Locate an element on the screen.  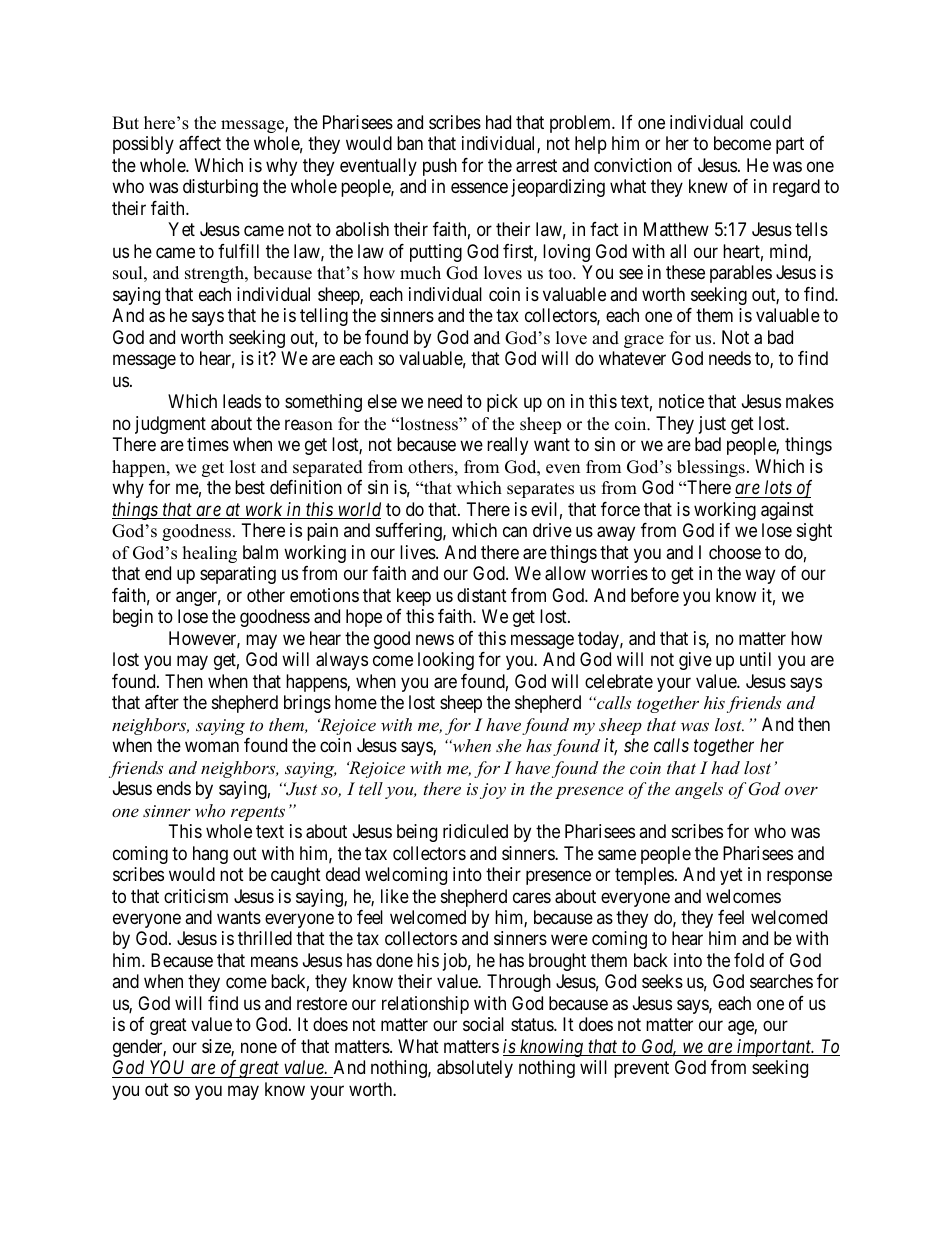
joy is located at coordinates (493, 791).
